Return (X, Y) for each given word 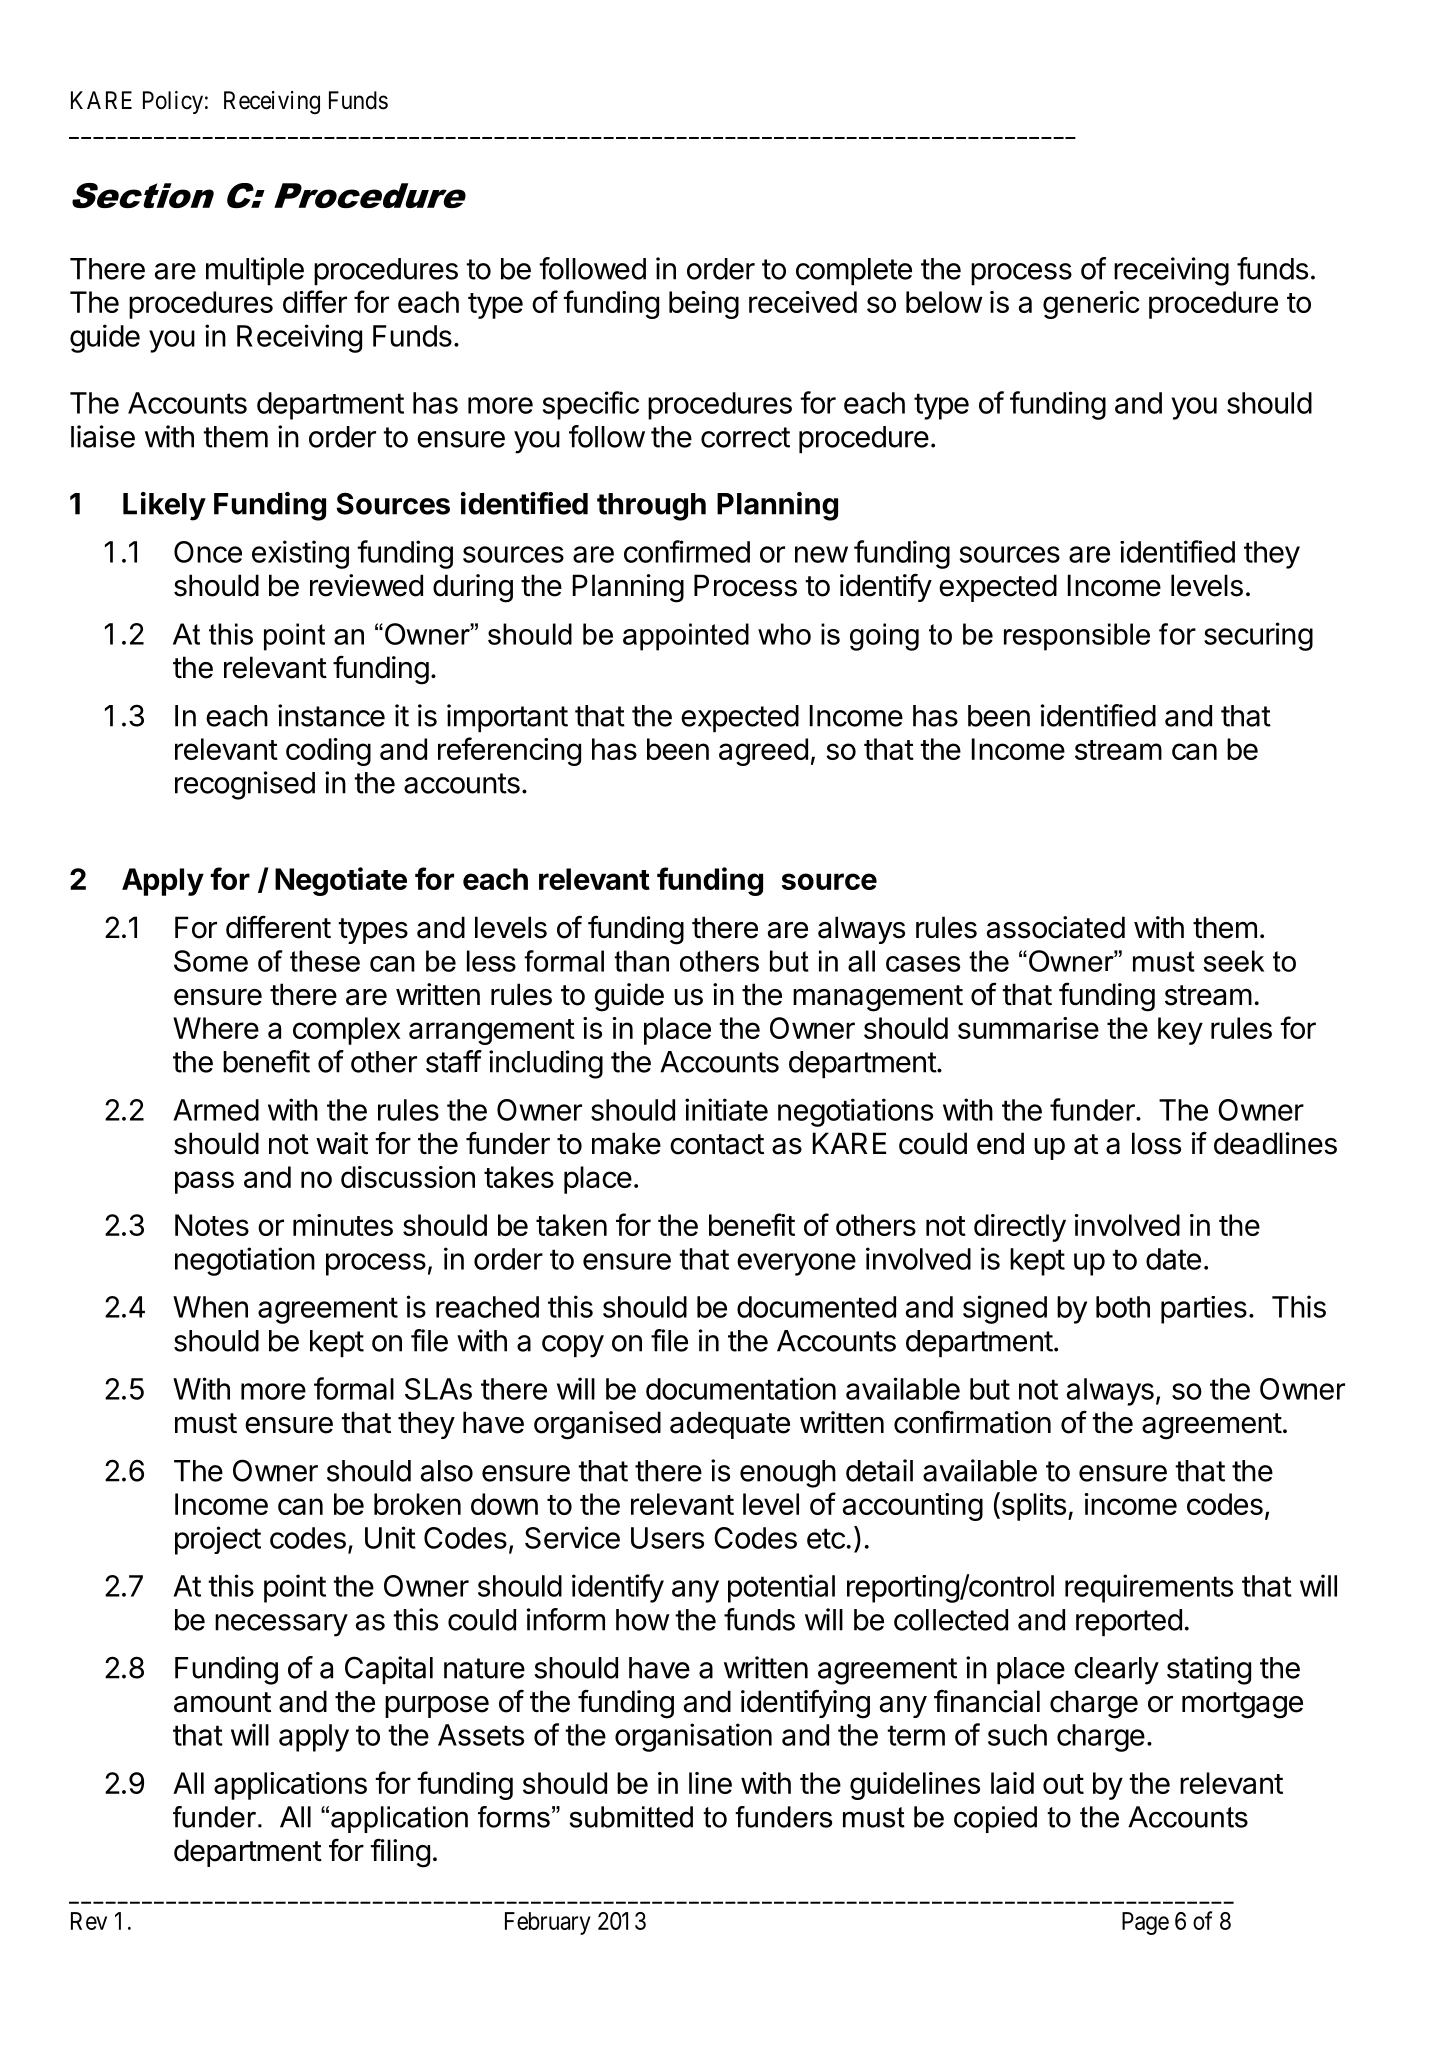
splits (1032, 1506)
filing (400, 1853)
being (704, 305)
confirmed (687, 551)
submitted (631, 1817)
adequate (730, 1425)
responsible (1077, 637)
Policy (173, 102)
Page (1145, 1923)
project (218, 1540)
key (1180, 1031)
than (641, 961)
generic (1091, 305)
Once (208, 552)
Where (216, 1028)
